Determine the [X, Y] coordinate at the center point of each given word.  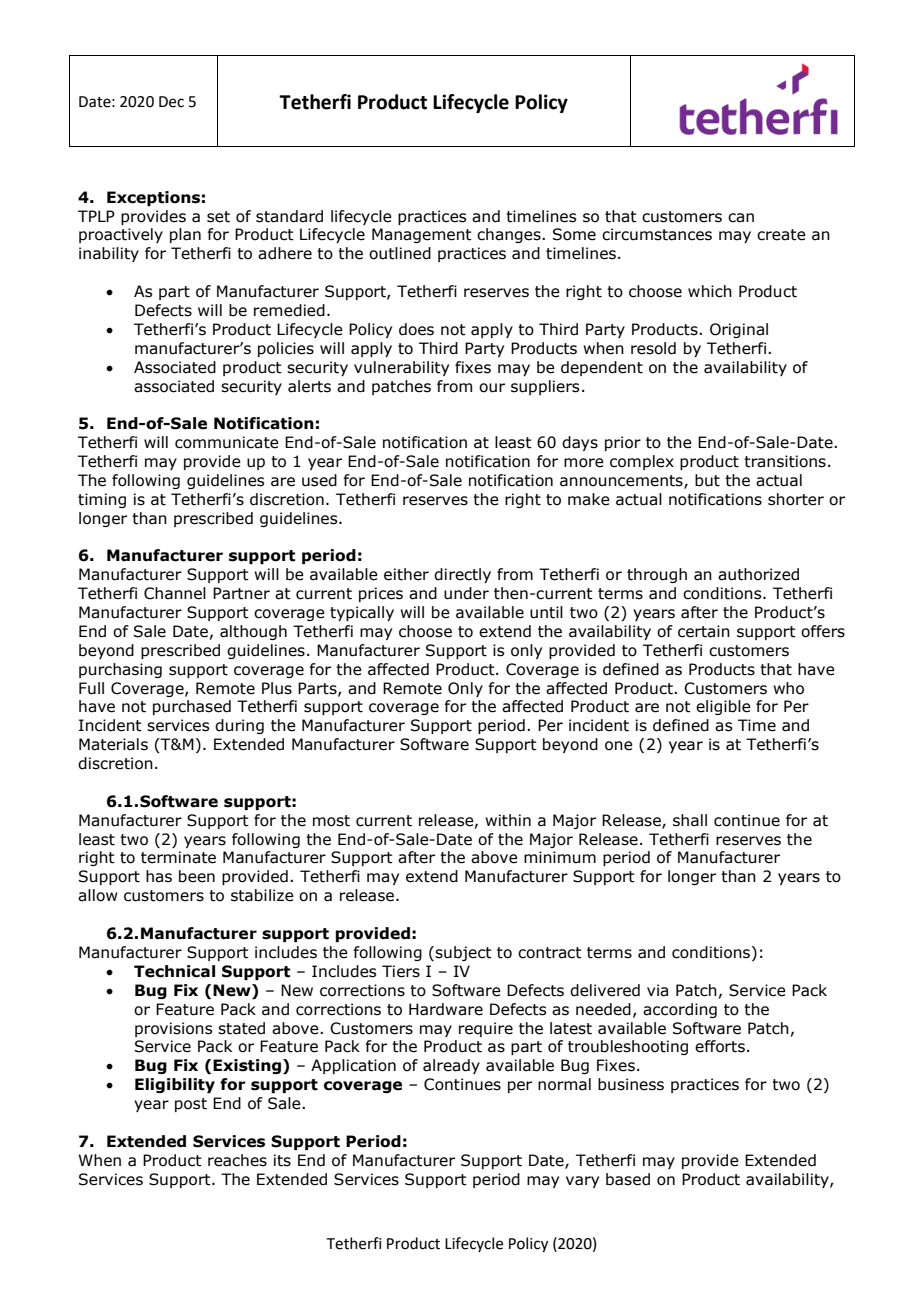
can [741, 218]
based [628, 1179]
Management [422, 235]
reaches [237, 1160]
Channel [175, 593]
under [466, 593]
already [451, 1066]
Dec [171, 102]
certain [704, 631]
